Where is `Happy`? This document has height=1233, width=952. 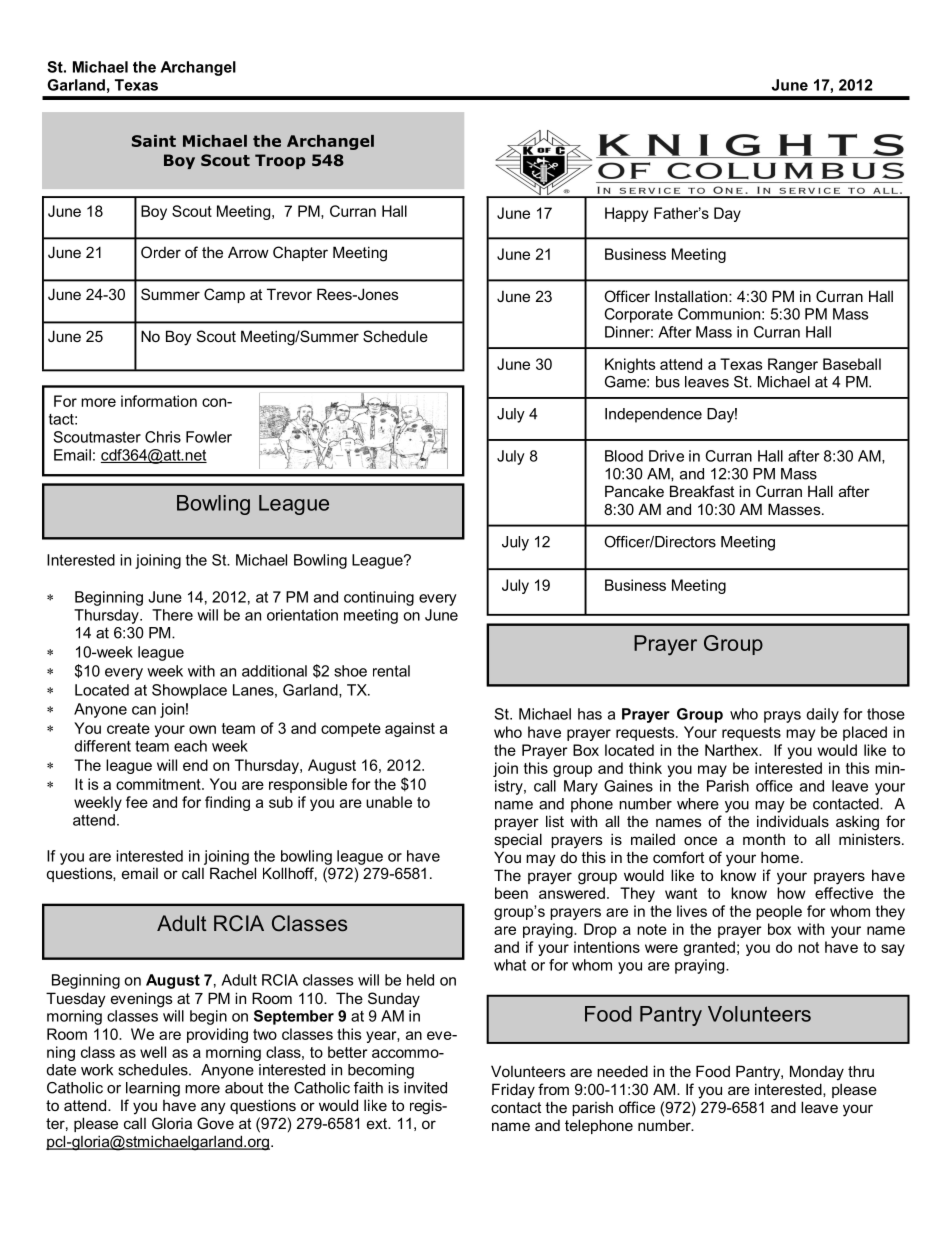 Happy is located at coordinates (626, 214).
